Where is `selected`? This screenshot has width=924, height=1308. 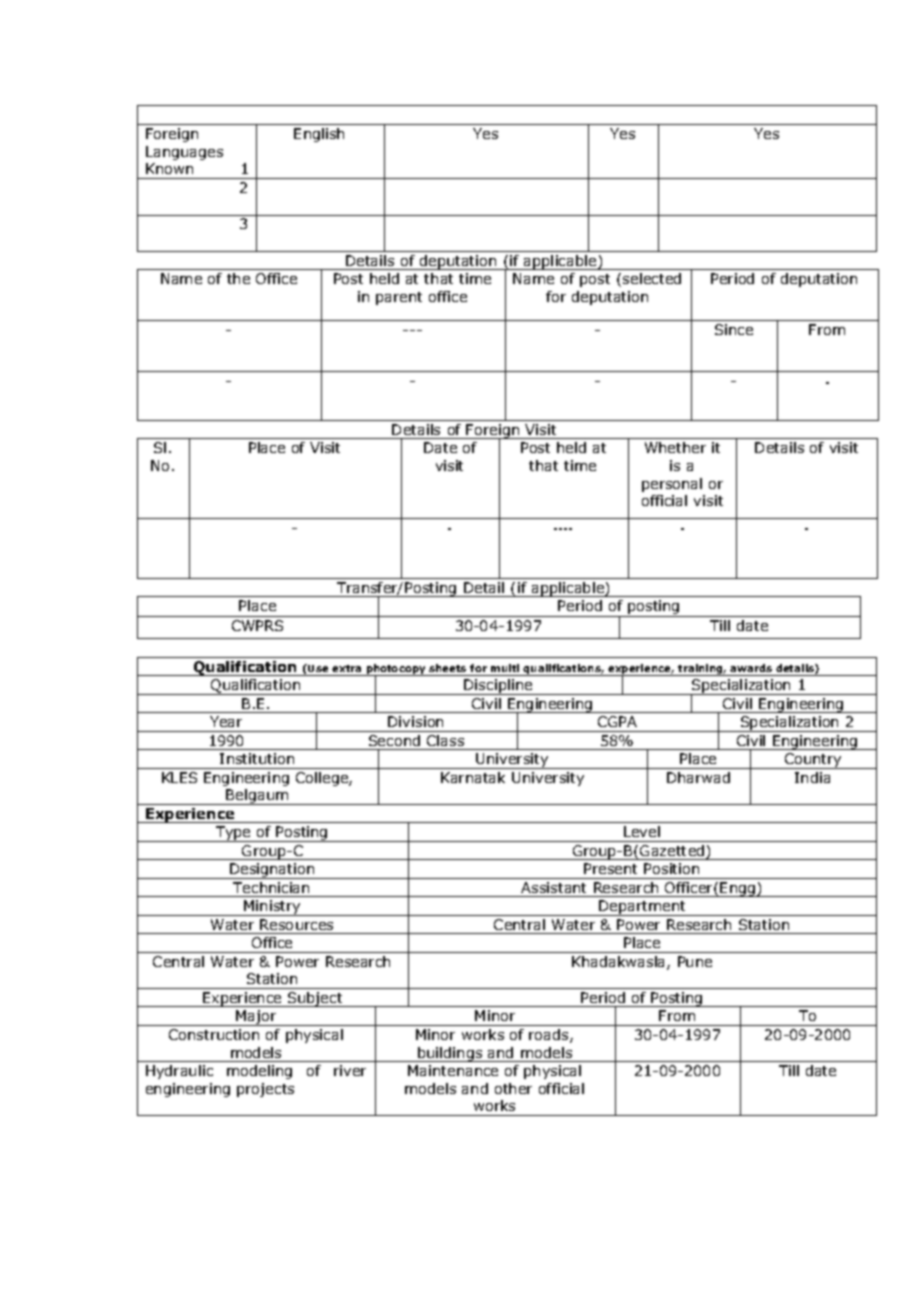 selected is located at coordinates (652, 278).
